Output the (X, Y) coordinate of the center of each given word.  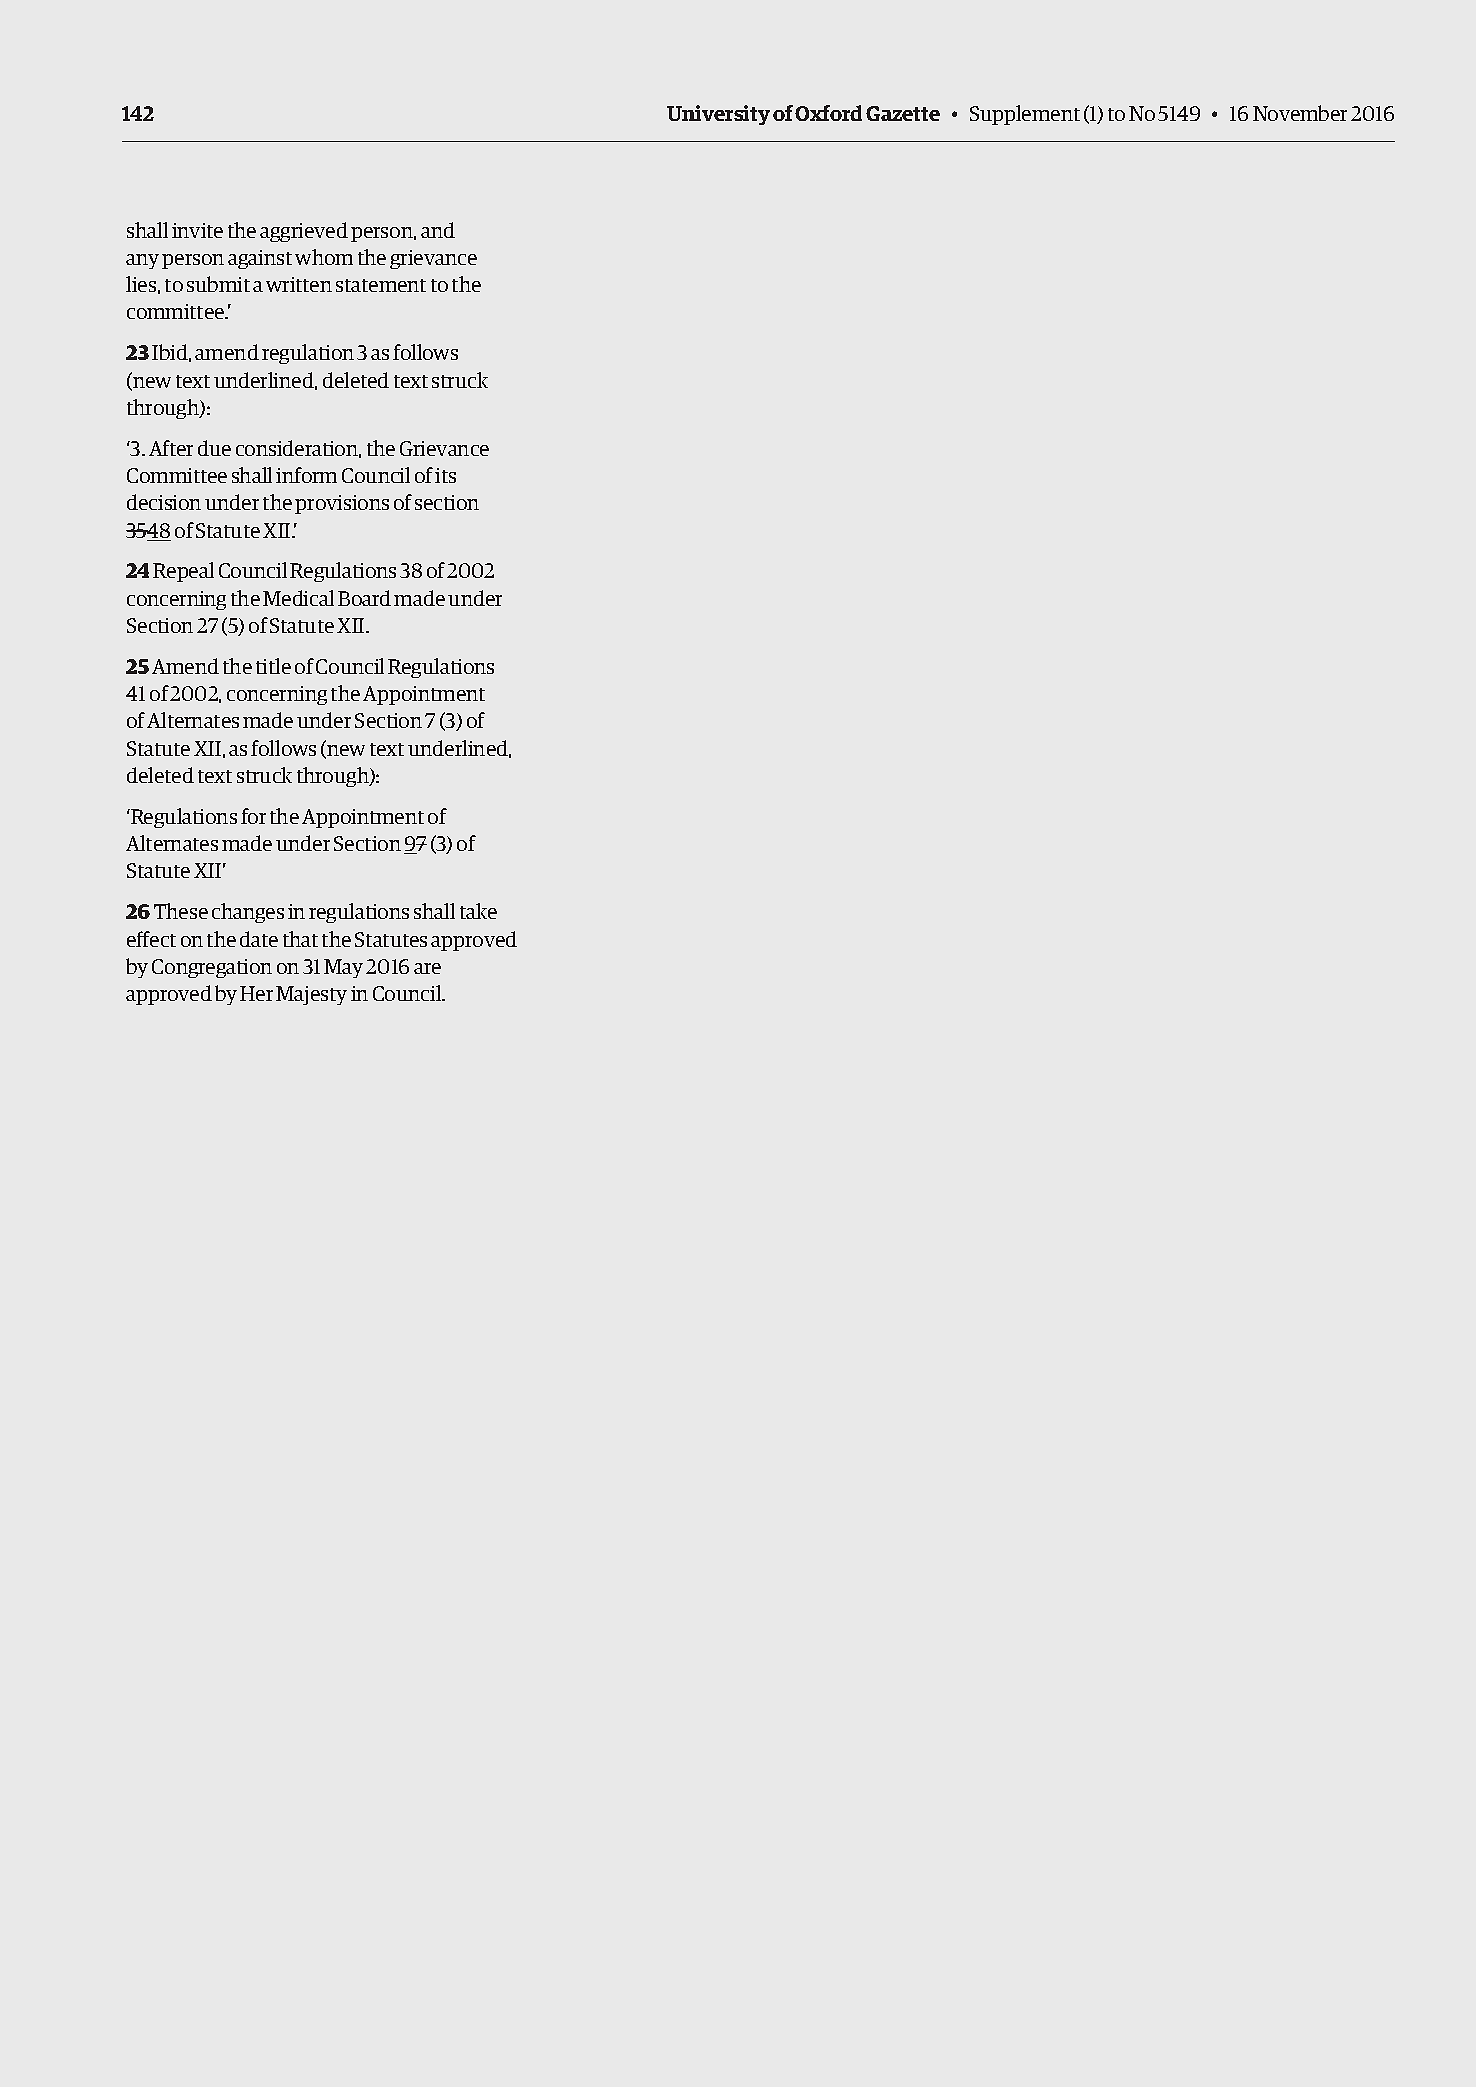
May (343, 968)
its (445, 475)
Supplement (1025, 115)
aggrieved (304, 232)
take (478, 911)
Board (364, 598)
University (718, 115)
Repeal (183, 572)
